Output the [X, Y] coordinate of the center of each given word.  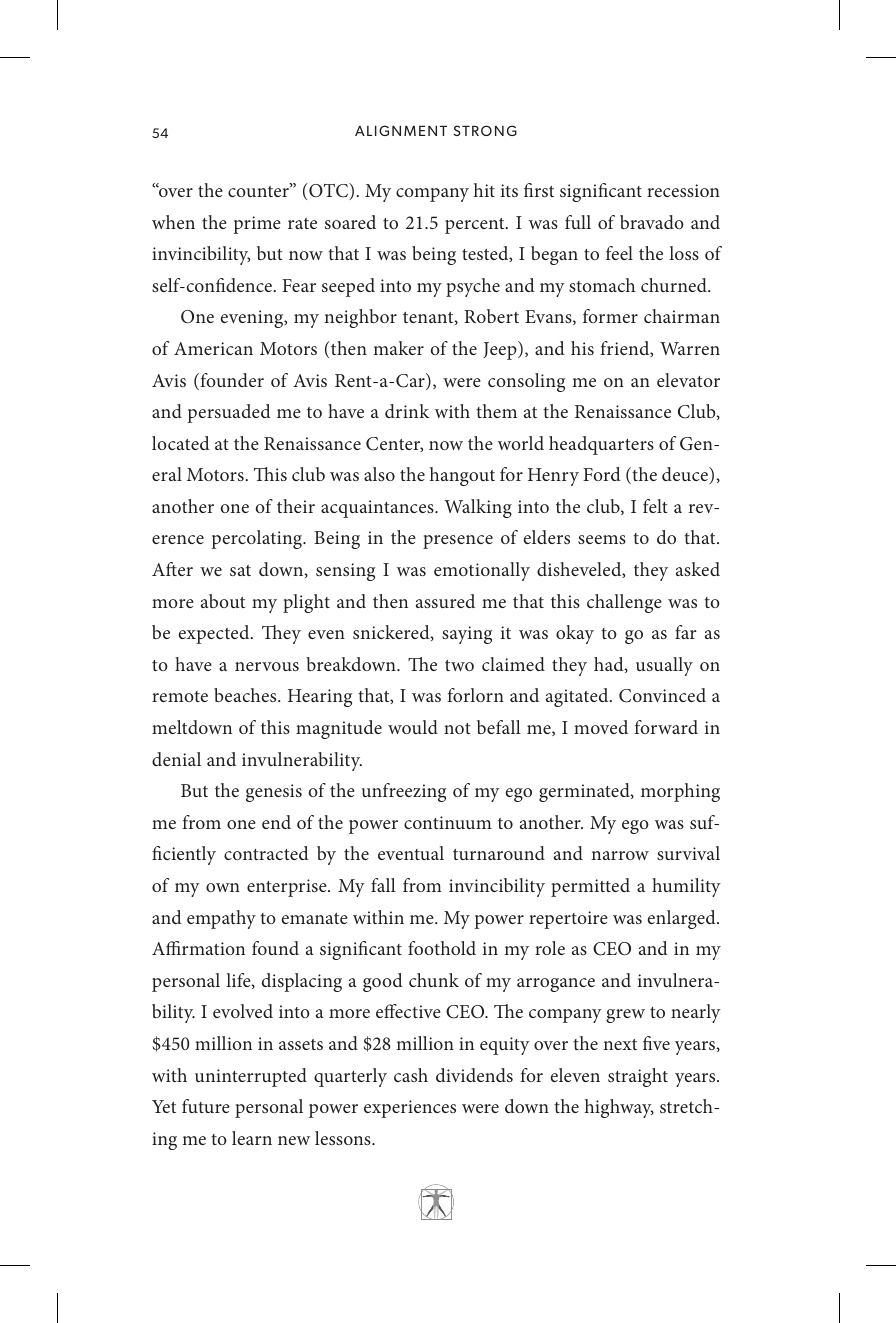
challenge [624, 603]
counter [259, 190]
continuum [448, 822]
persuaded [229, 413]
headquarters [601, 445]
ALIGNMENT [401, 130]
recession [683, 190]
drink [407, 411]
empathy [221, 919]
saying [467, 635]
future [206, 1106]
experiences [410, 1109]
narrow [620, 855]
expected [215, 634]
